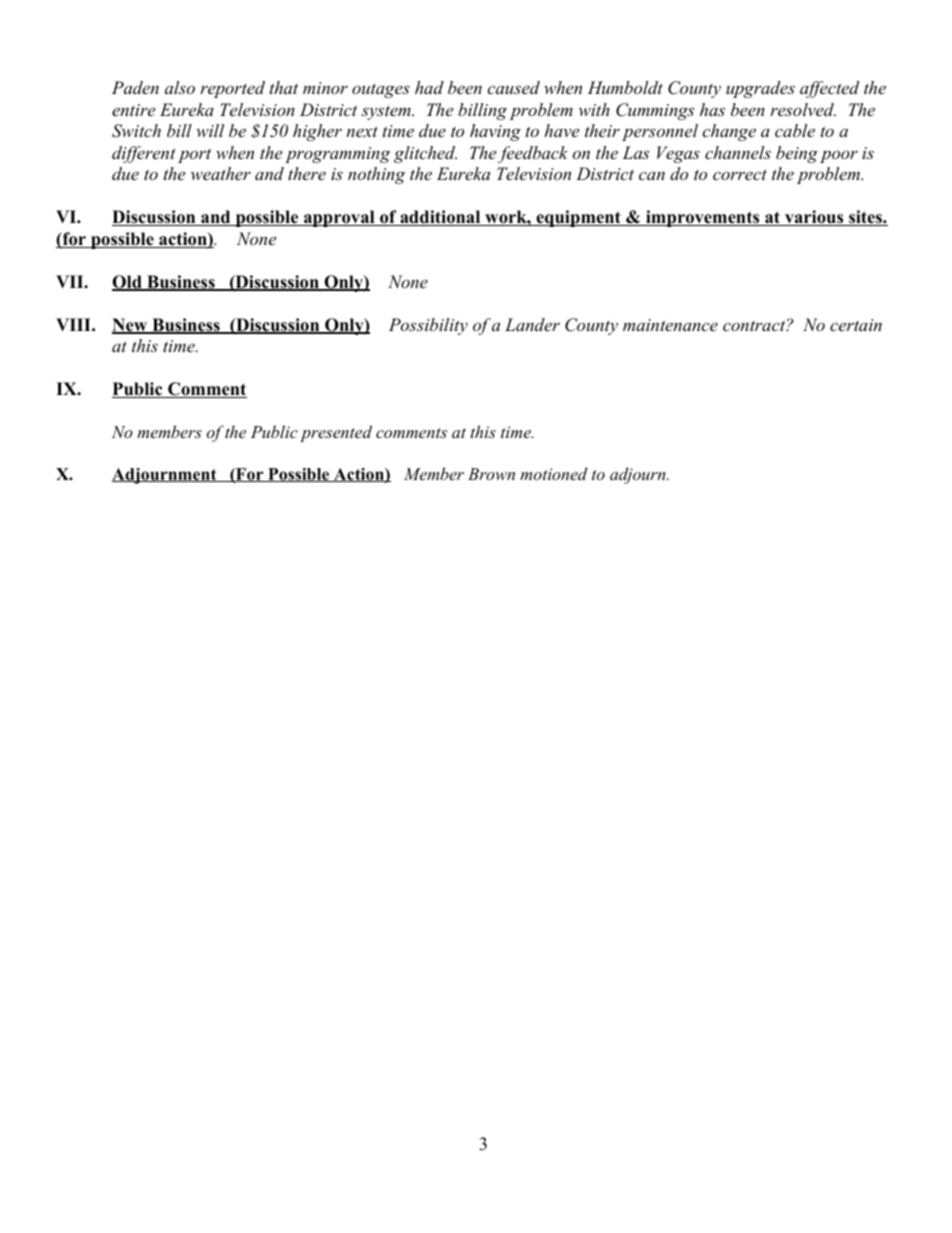 Image resolution: width=952 pixels, height=1233 pixels. I want to click on presented, so click(336, 433).
